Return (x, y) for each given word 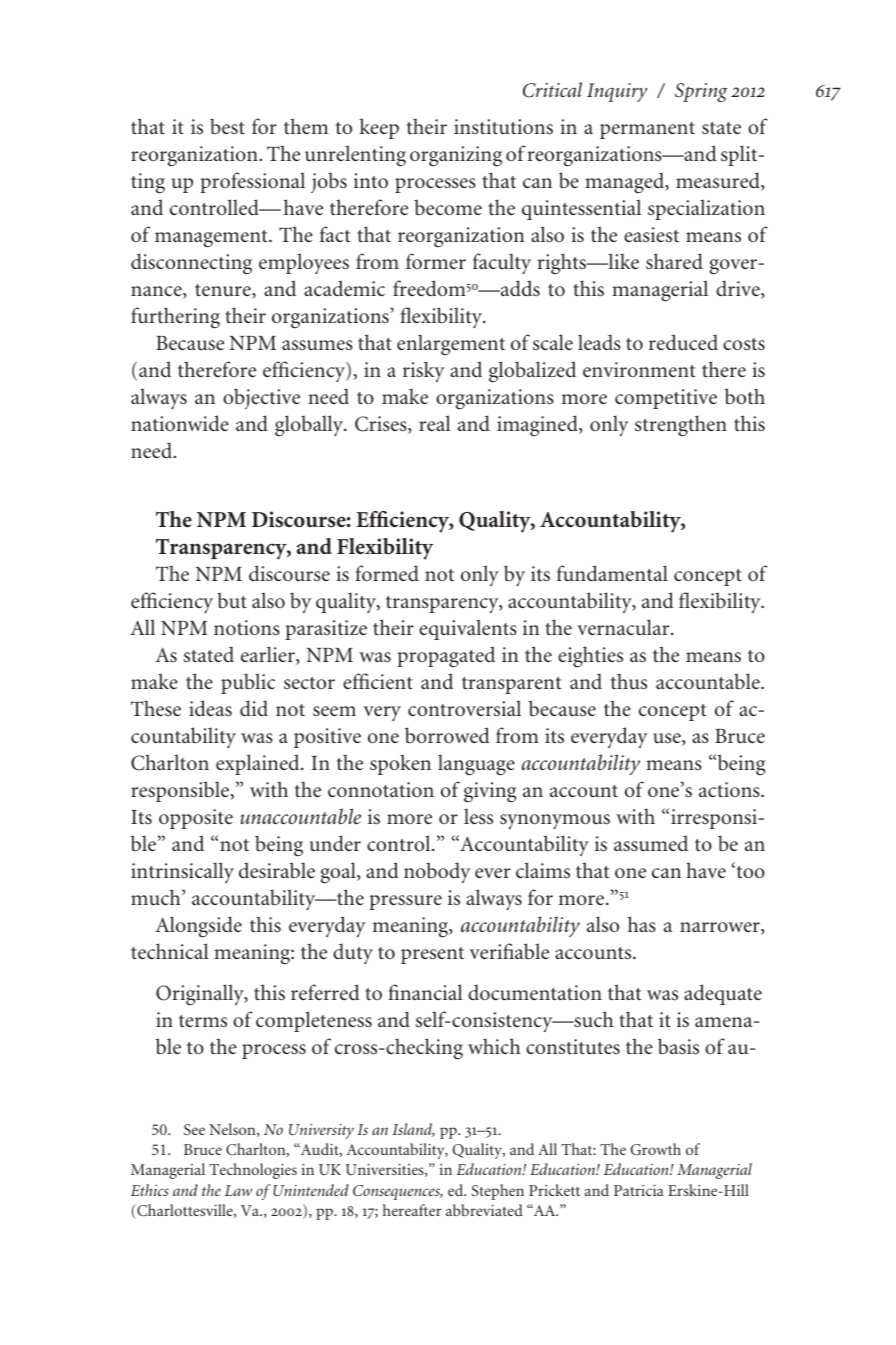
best (227, 126)
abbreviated (484, 1210)
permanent (647, 130)
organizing (456, 156)
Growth (655, 1149)
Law (238, 1190)
